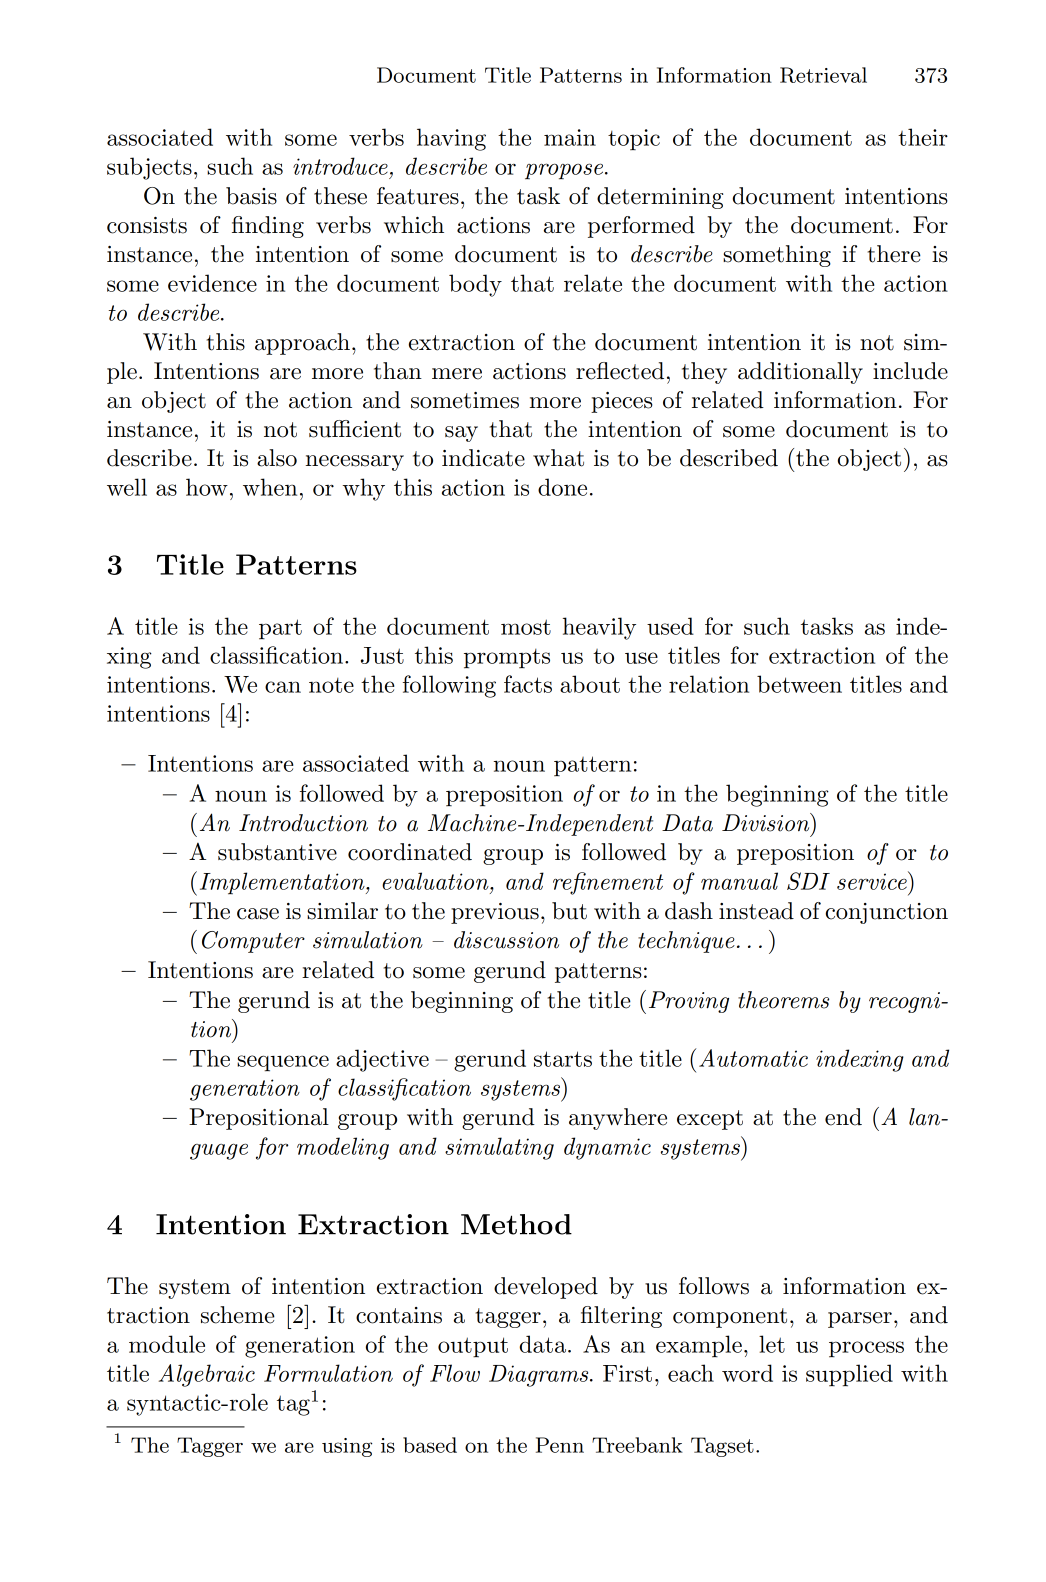 This document has height=1582, width=1046. I want to click on Computer, so click(253, 942).
